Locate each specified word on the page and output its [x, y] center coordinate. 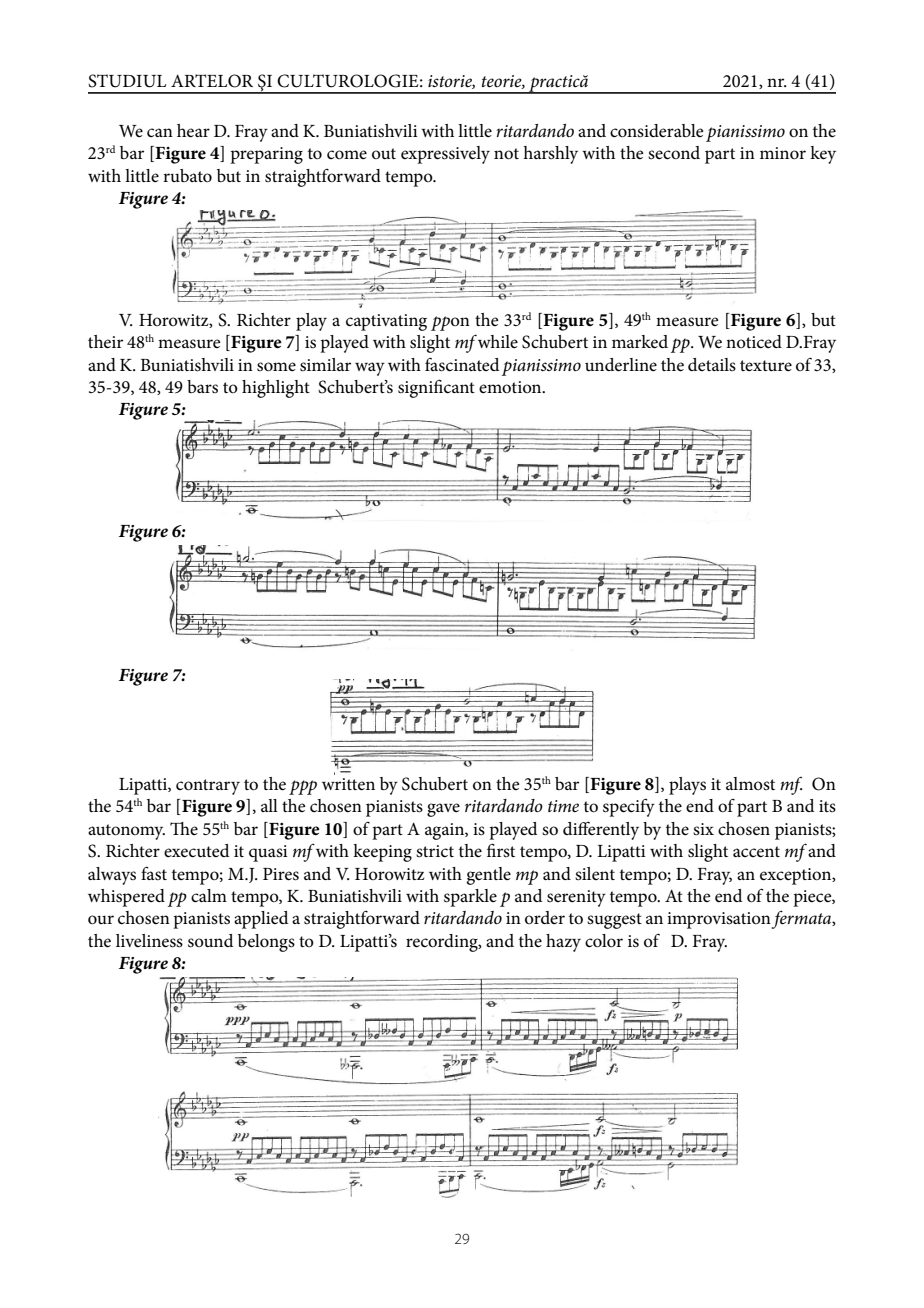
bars [202, 387]
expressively [445, 155]
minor [783, 153]
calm [209, 896]
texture [766, 365]
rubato [187, 175]
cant [459, 388]
